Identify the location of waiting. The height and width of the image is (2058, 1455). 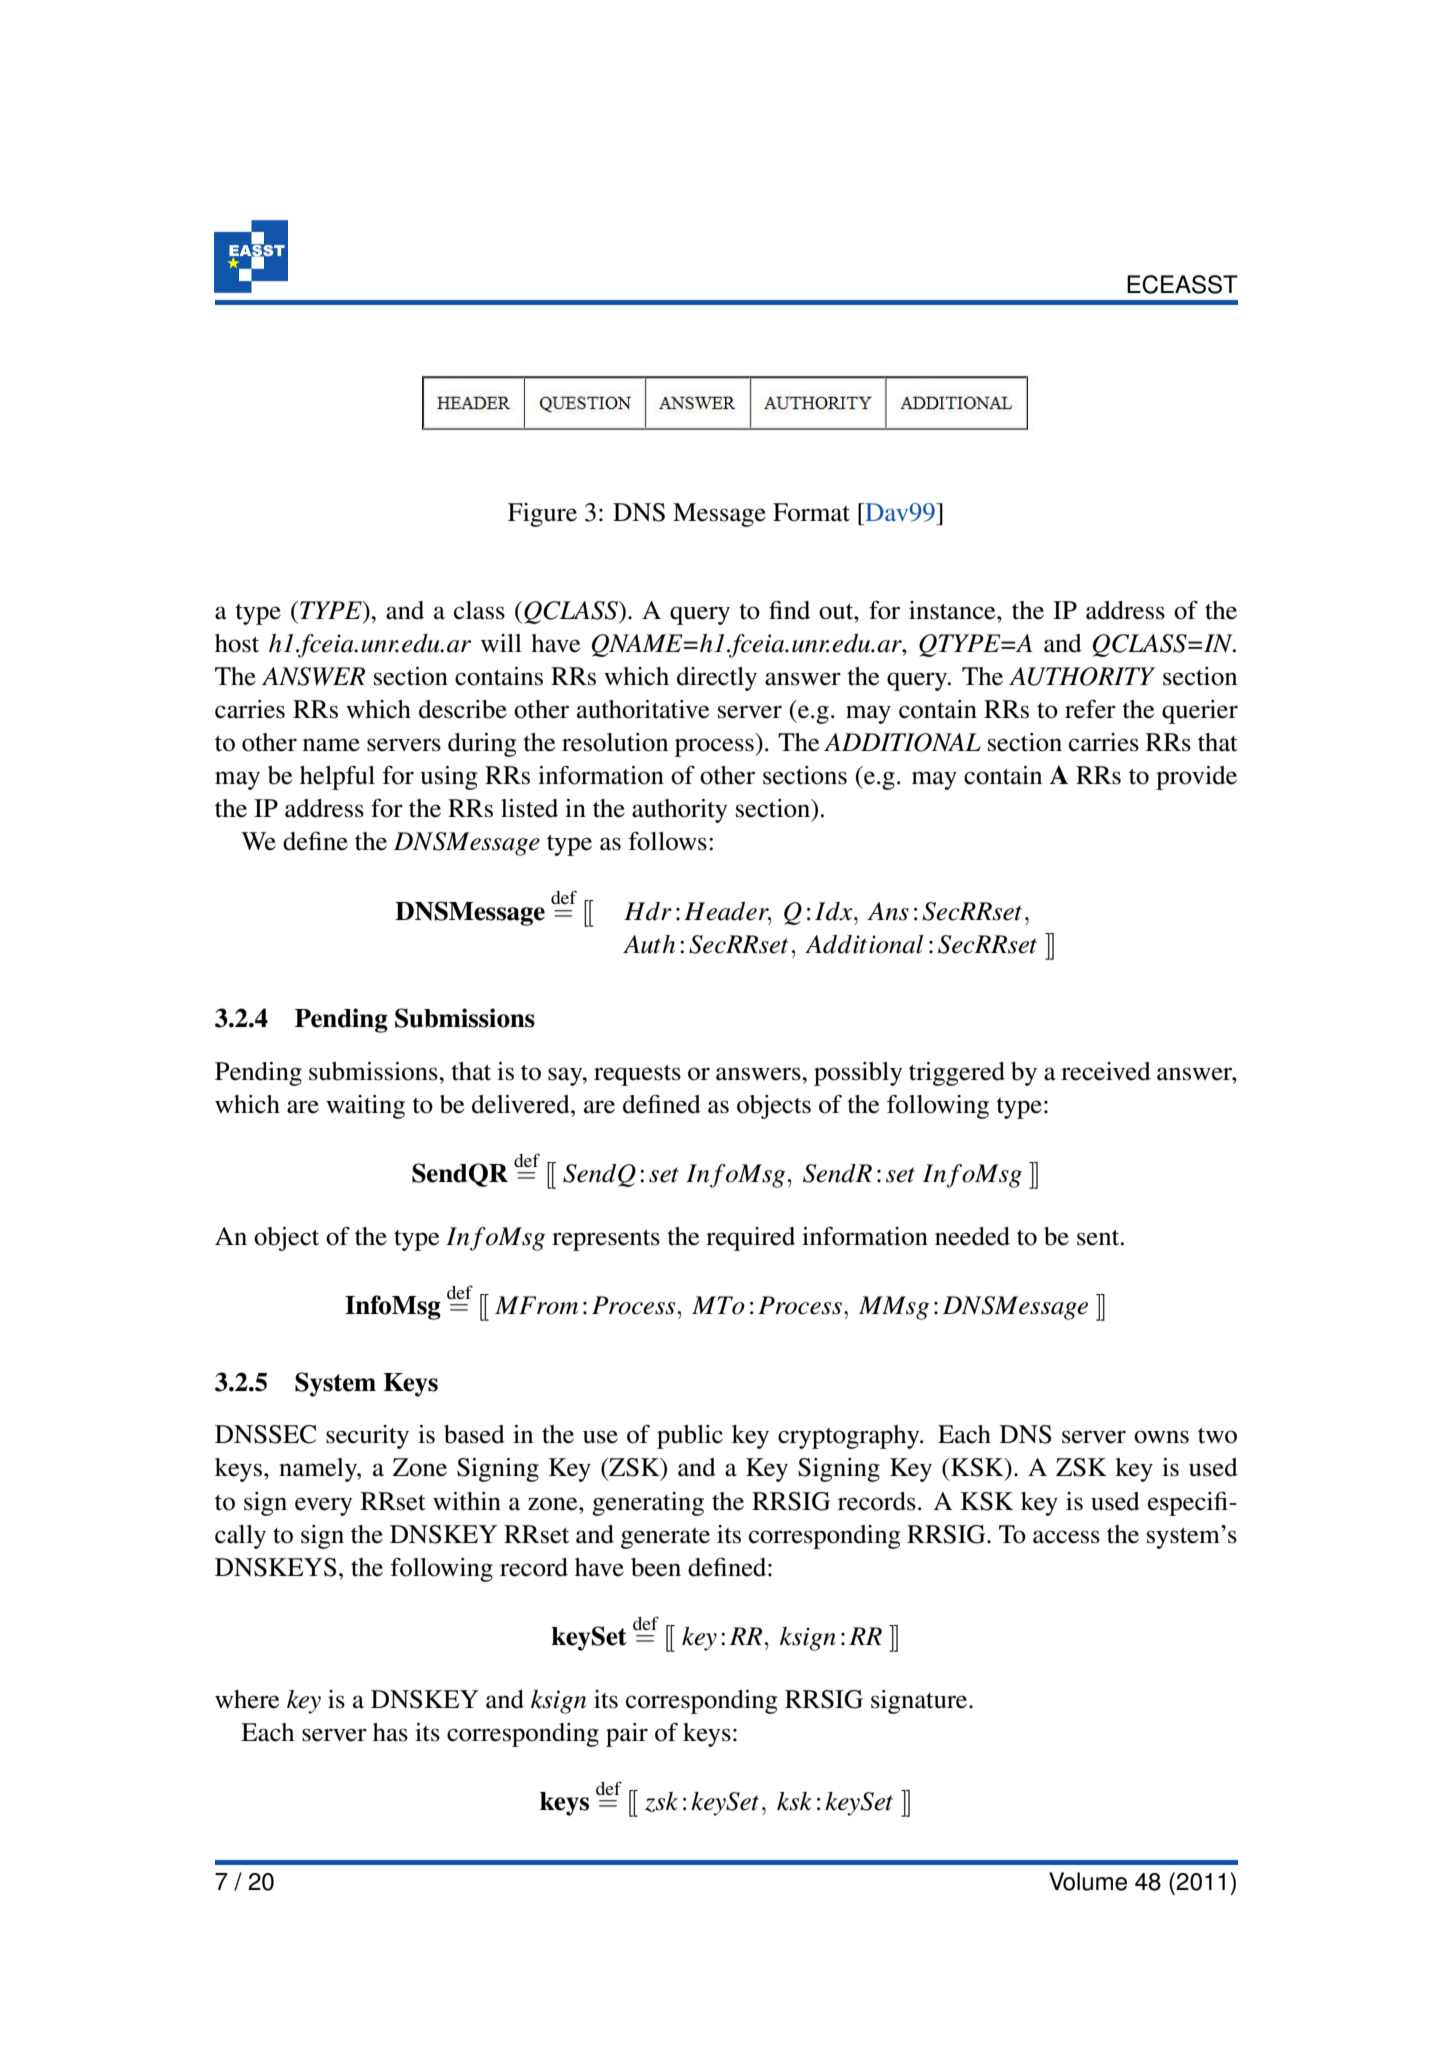
(365, 1107).
